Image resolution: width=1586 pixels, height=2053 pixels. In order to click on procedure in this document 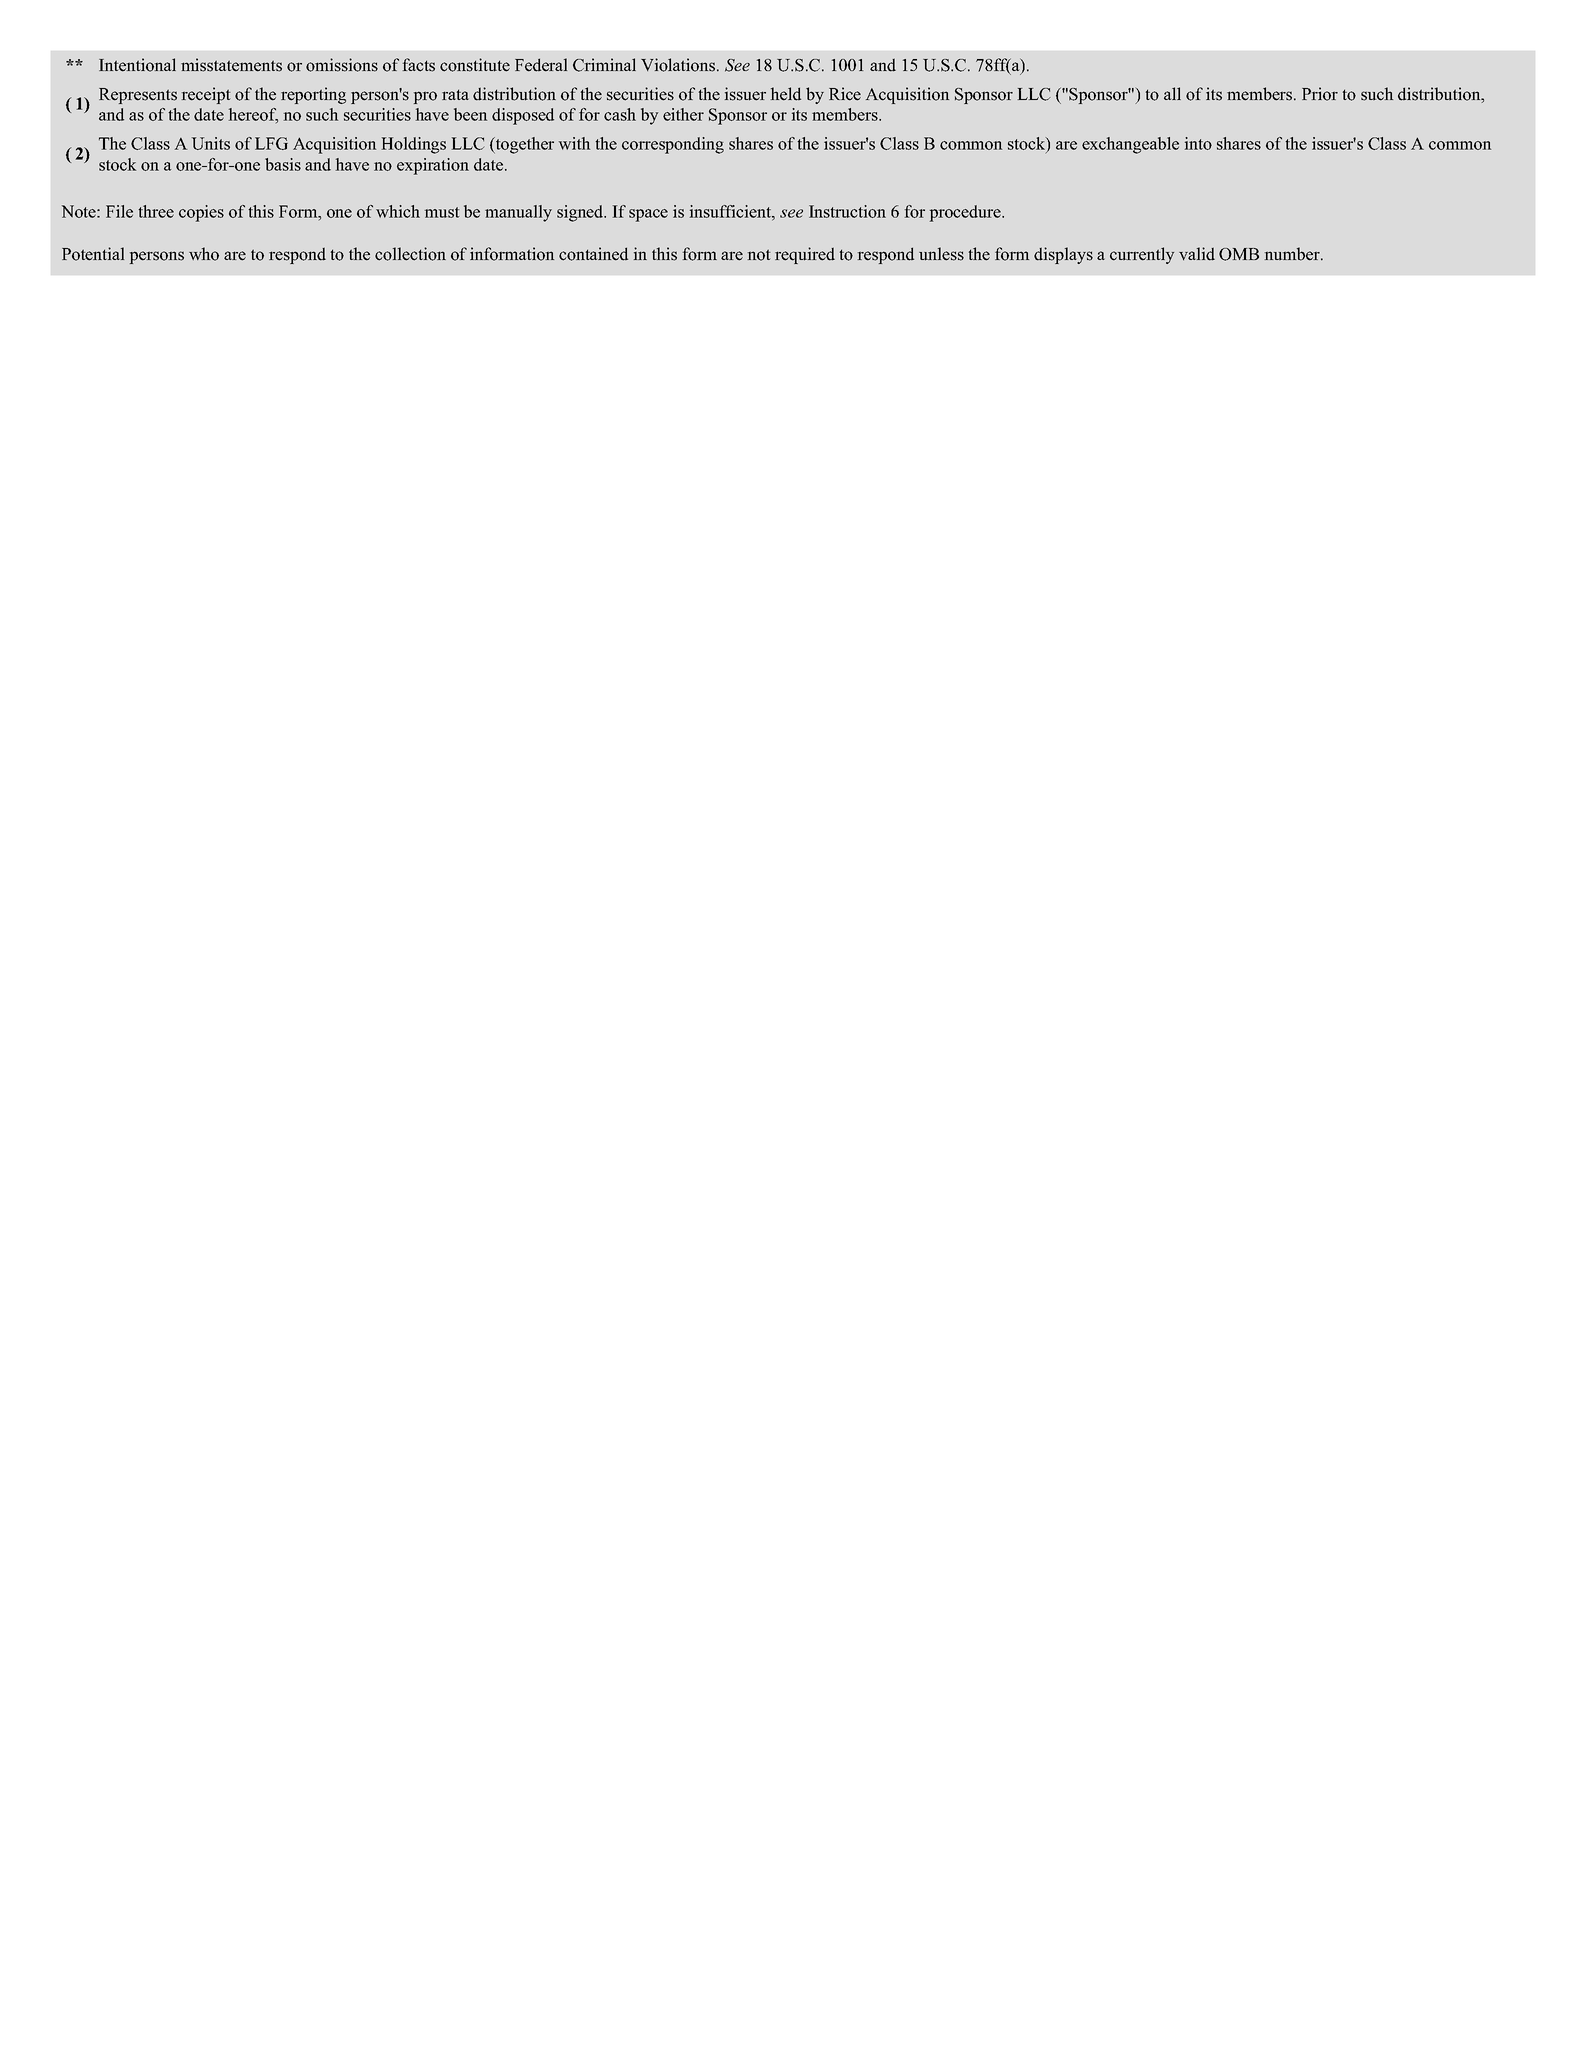, I will do `click(966, 213)`.
